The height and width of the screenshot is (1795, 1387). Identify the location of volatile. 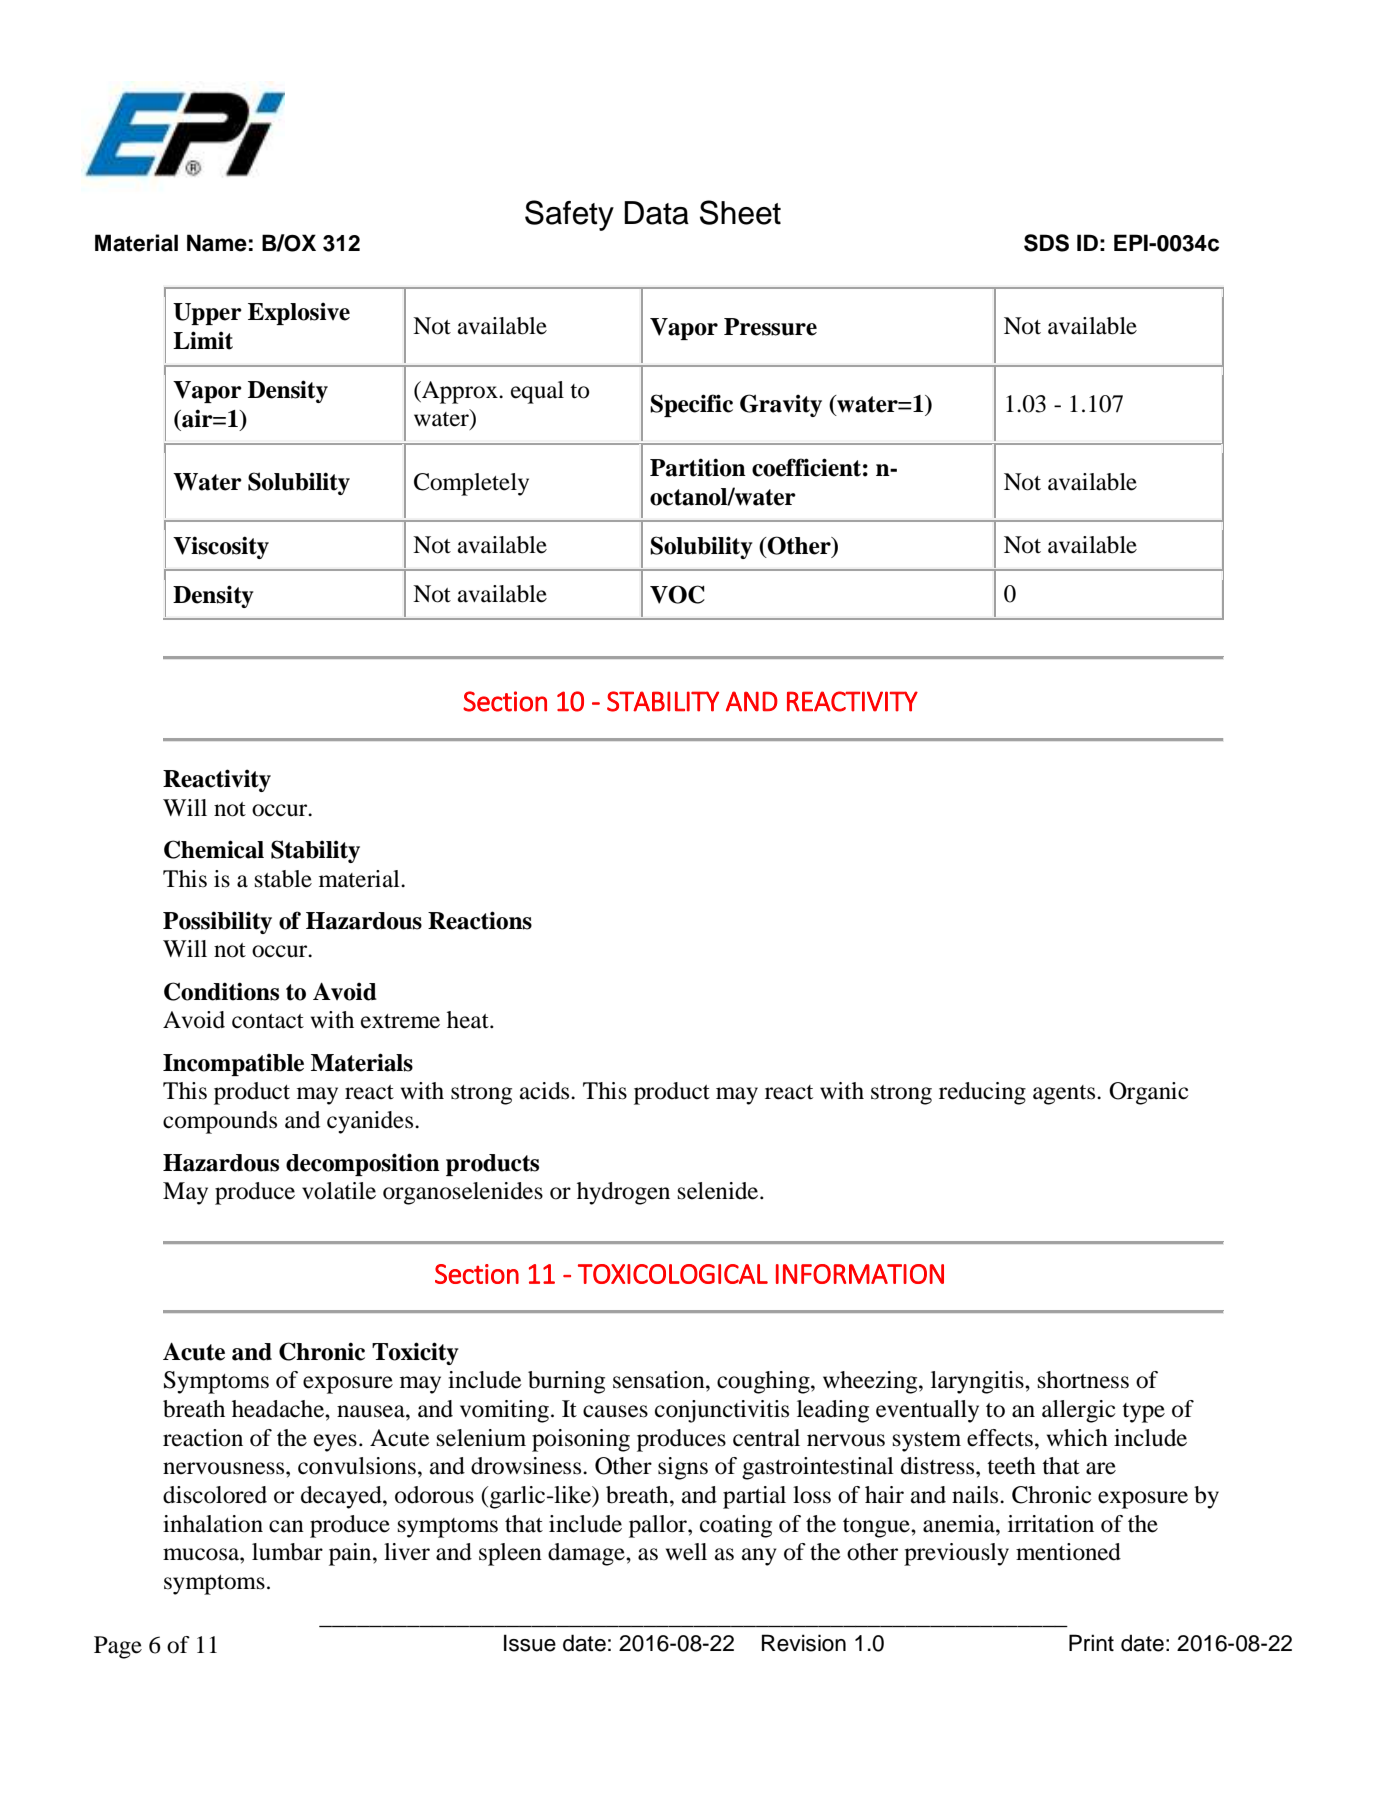
(339, 1191).
